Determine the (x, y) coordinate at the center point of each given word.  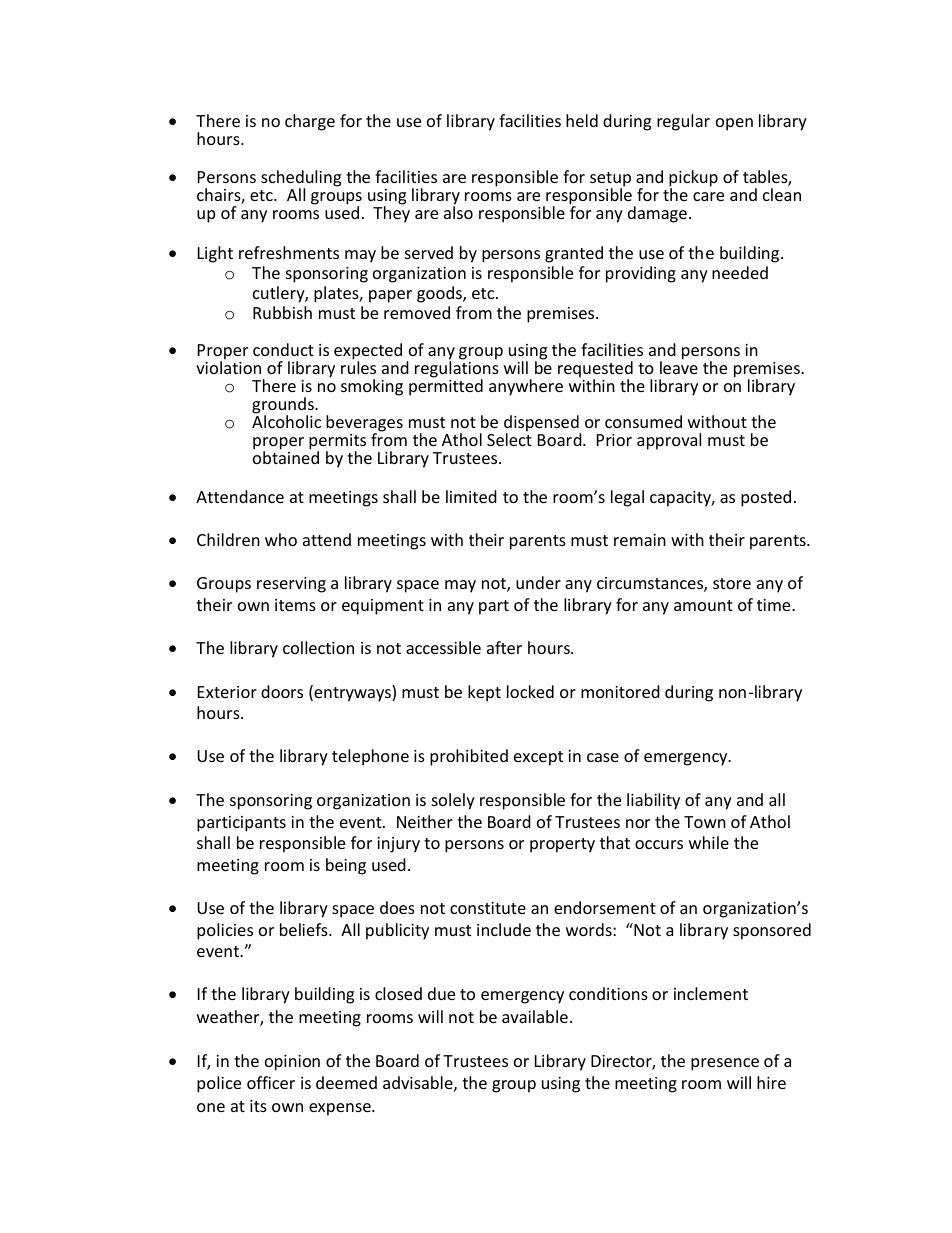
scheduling (301, 179)
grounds (284, 406)
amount (703, 605)
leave (679, 366)
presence (725, 1064)
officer (271, 1082)
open (734, 124)
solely (453, 801)
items (295, 605)
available (535, 1016)
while (709, 842)
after (504, 647)
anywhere (526, 387)
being (346, 866)
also (458, 212)
